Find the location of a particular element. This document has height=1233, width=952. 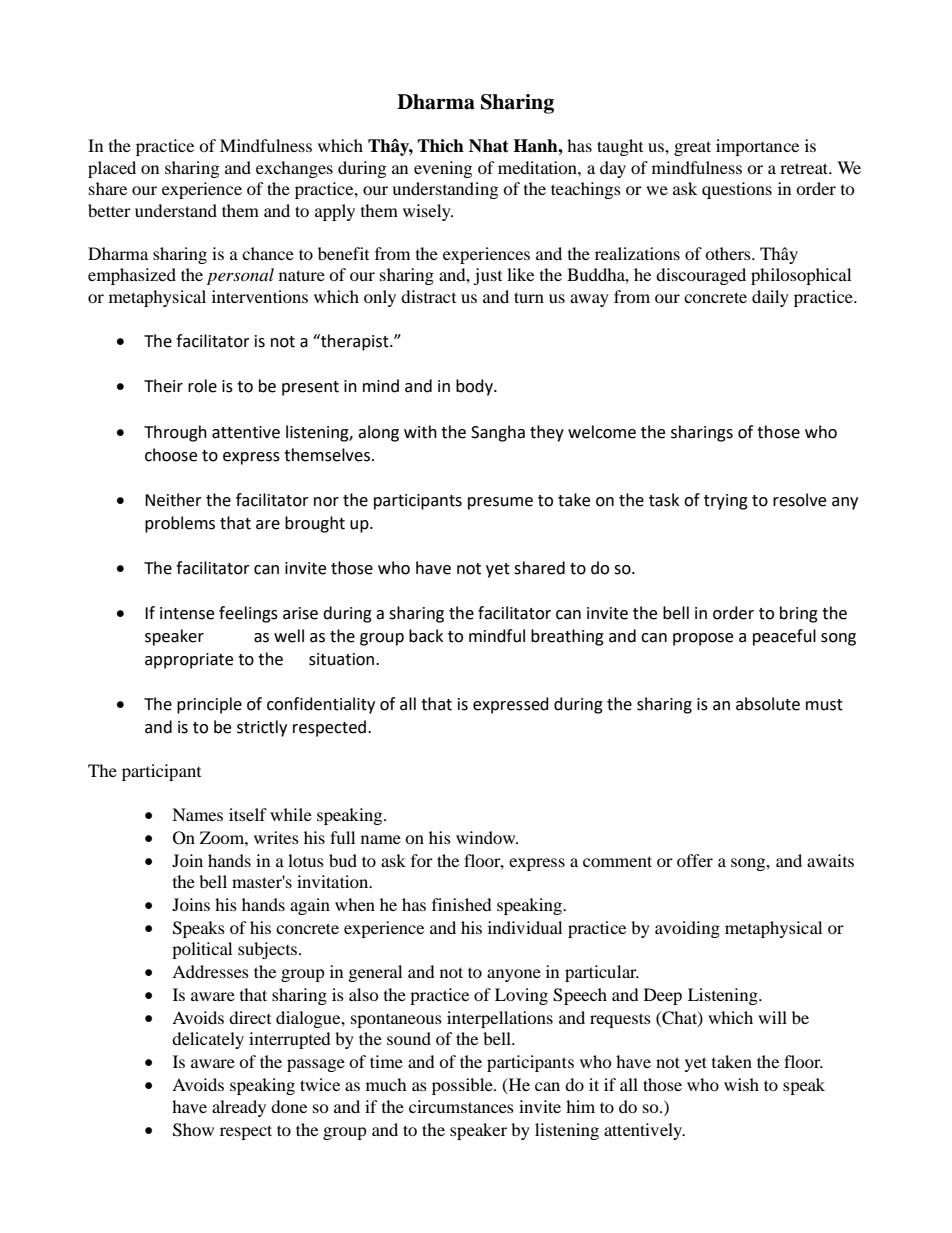

peaceful is located at coordinates (784, 637).
